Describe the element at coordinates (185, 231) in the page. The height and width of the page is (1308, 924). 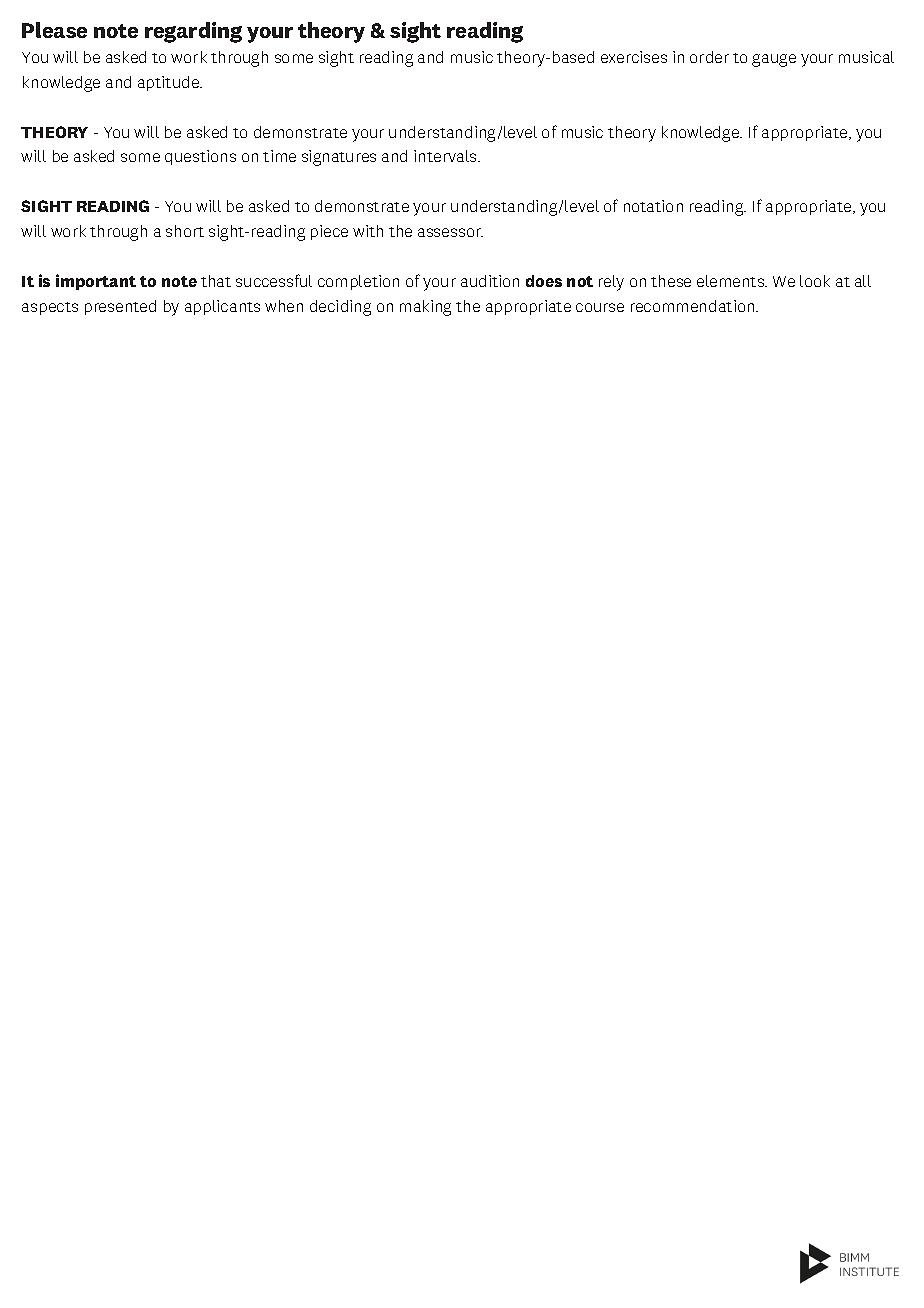
I see `short` at that location.
